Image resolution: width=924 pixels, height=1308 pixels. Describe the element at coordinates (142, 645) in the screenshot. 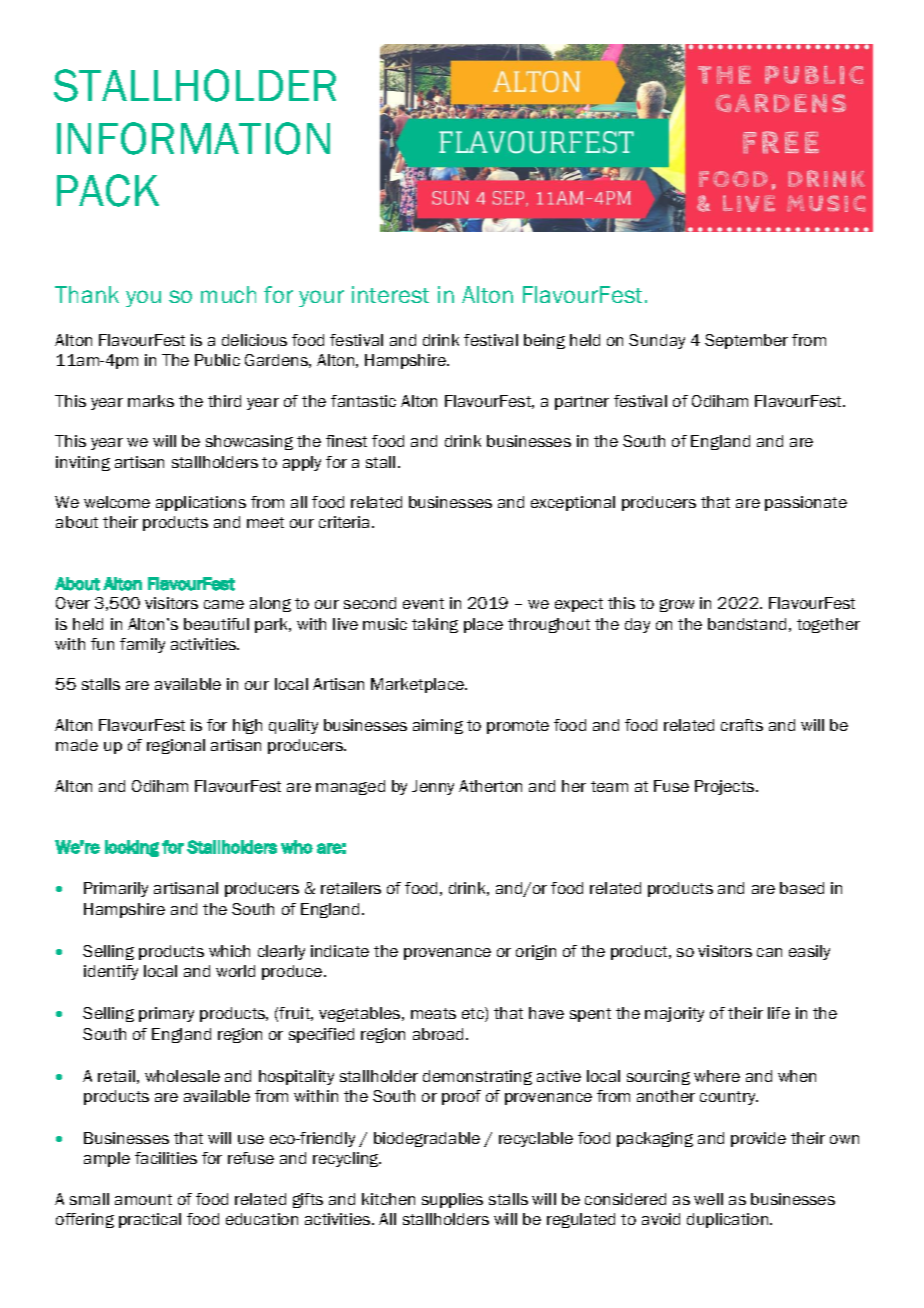

I see `family` at that location.
